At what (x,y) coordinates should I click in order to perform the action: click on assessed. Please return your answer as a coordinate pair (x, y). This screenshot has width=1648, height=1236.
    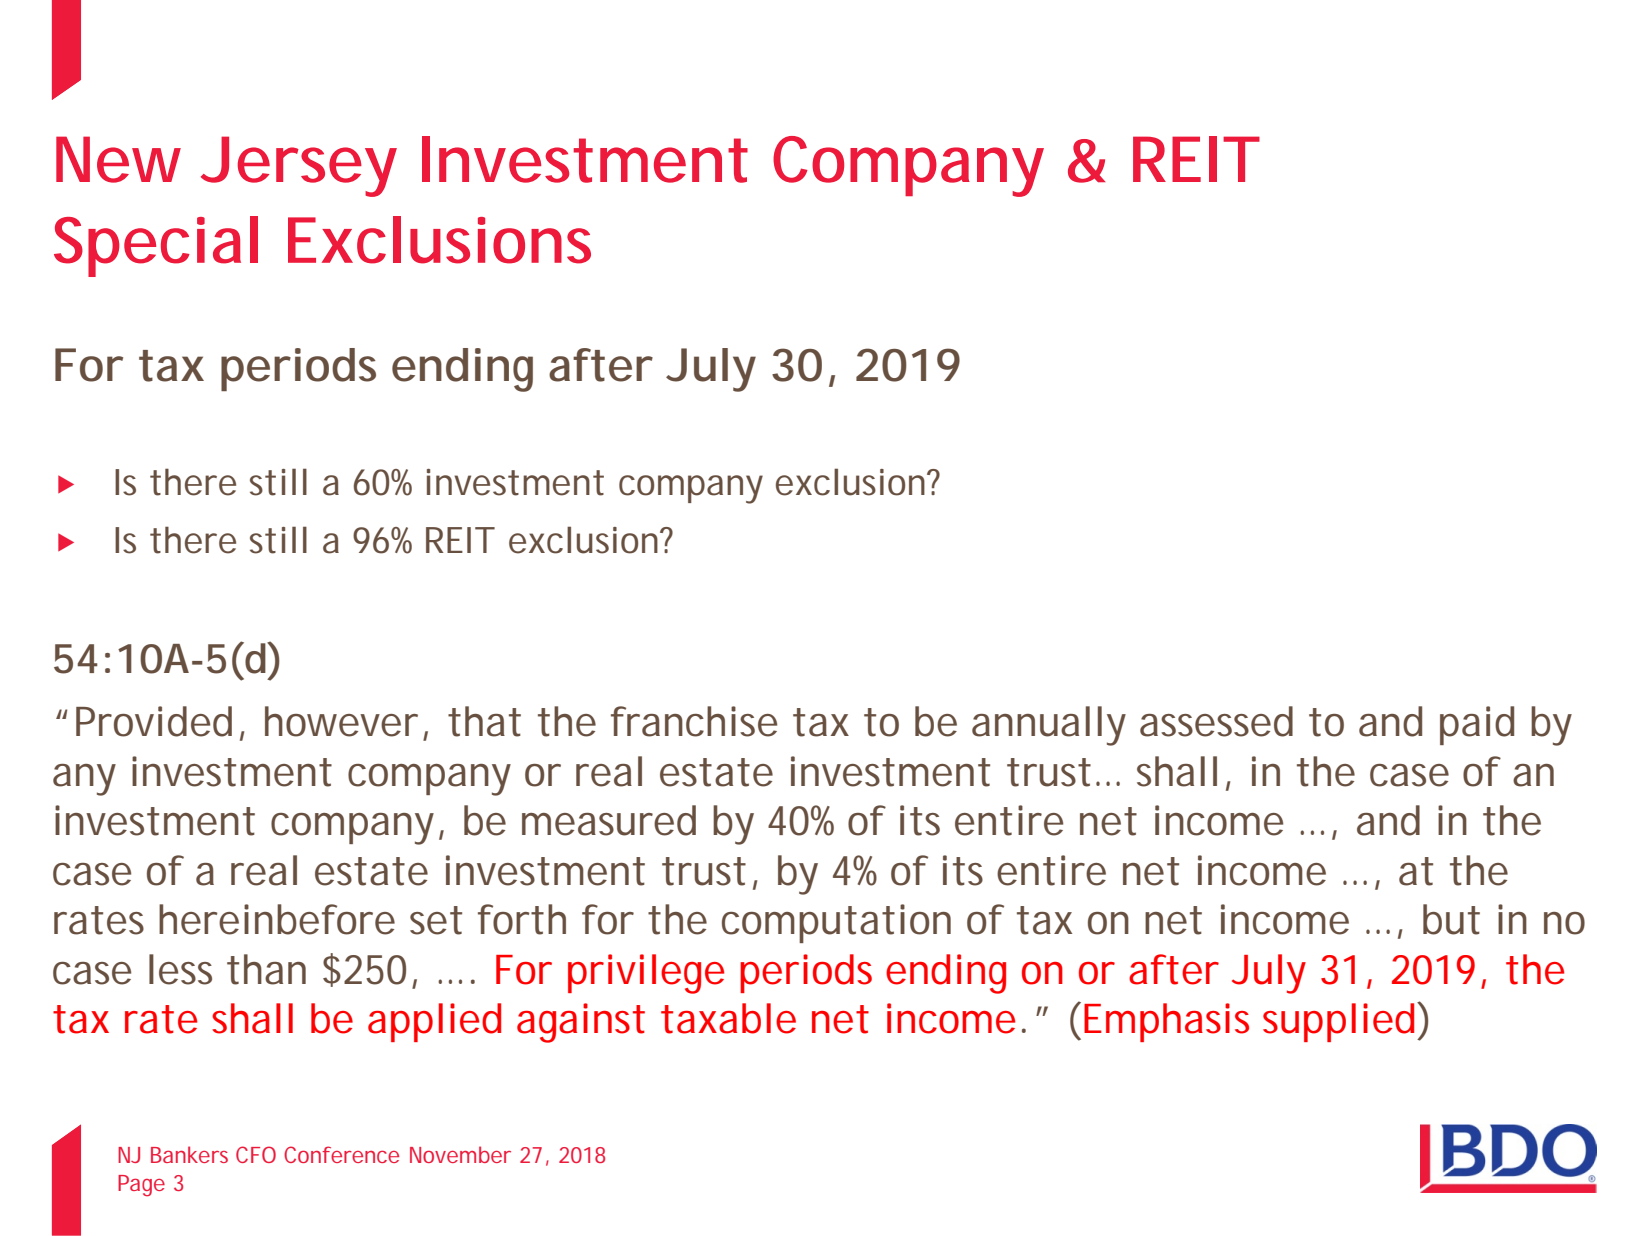
    Looking at the image, I should click on (1216, 721).
